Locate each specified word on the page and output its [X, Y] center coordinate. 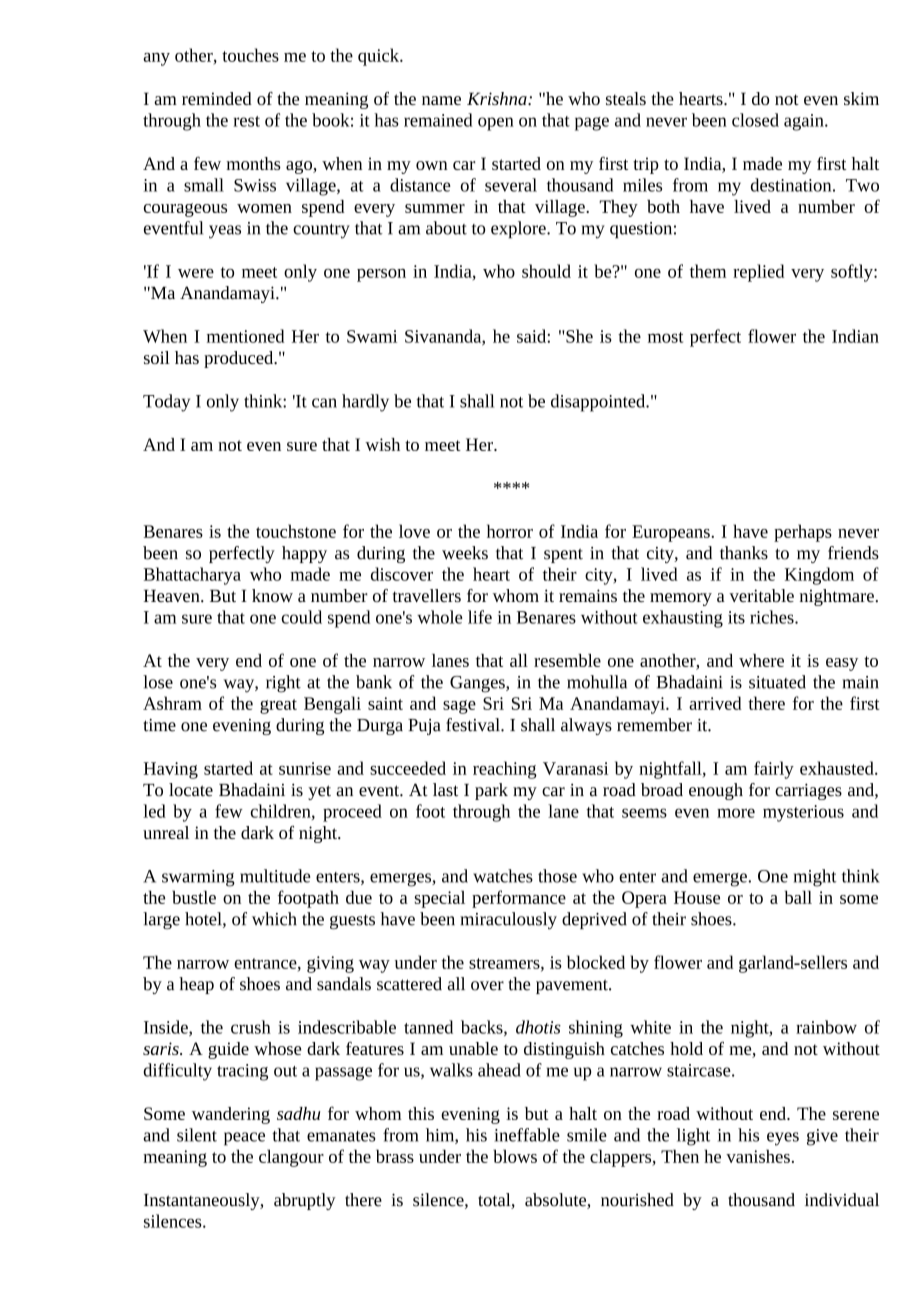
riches [773, 617]
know [272, 595]
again [805, 122]
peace [244, 1139]
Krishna [498, 98]
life [480, 617]
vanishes [758, 1156]
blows [515, 1156]
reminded [217, 98]
